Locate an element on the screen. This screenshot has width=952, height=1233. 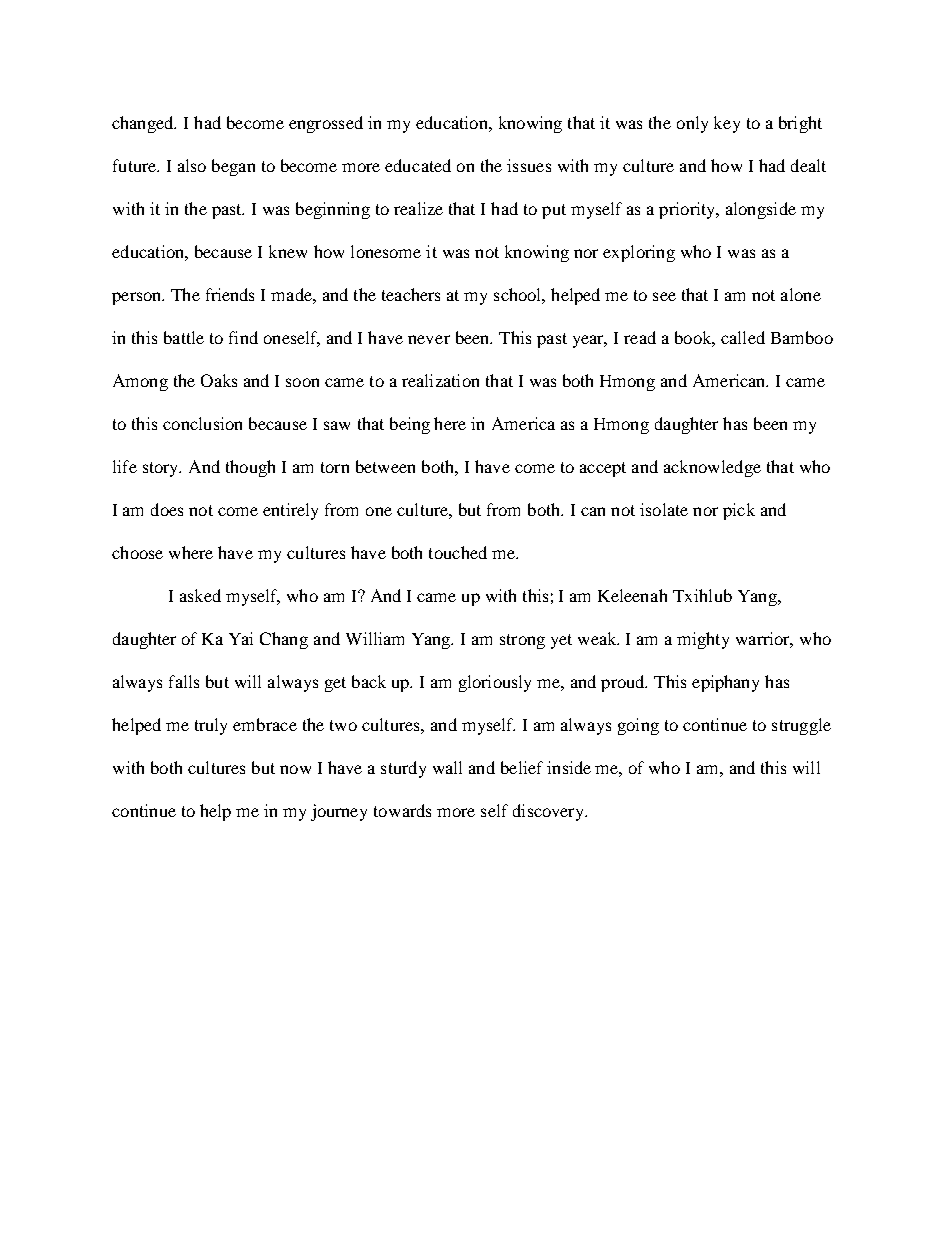
educated is located at coordinates (418, 165).
